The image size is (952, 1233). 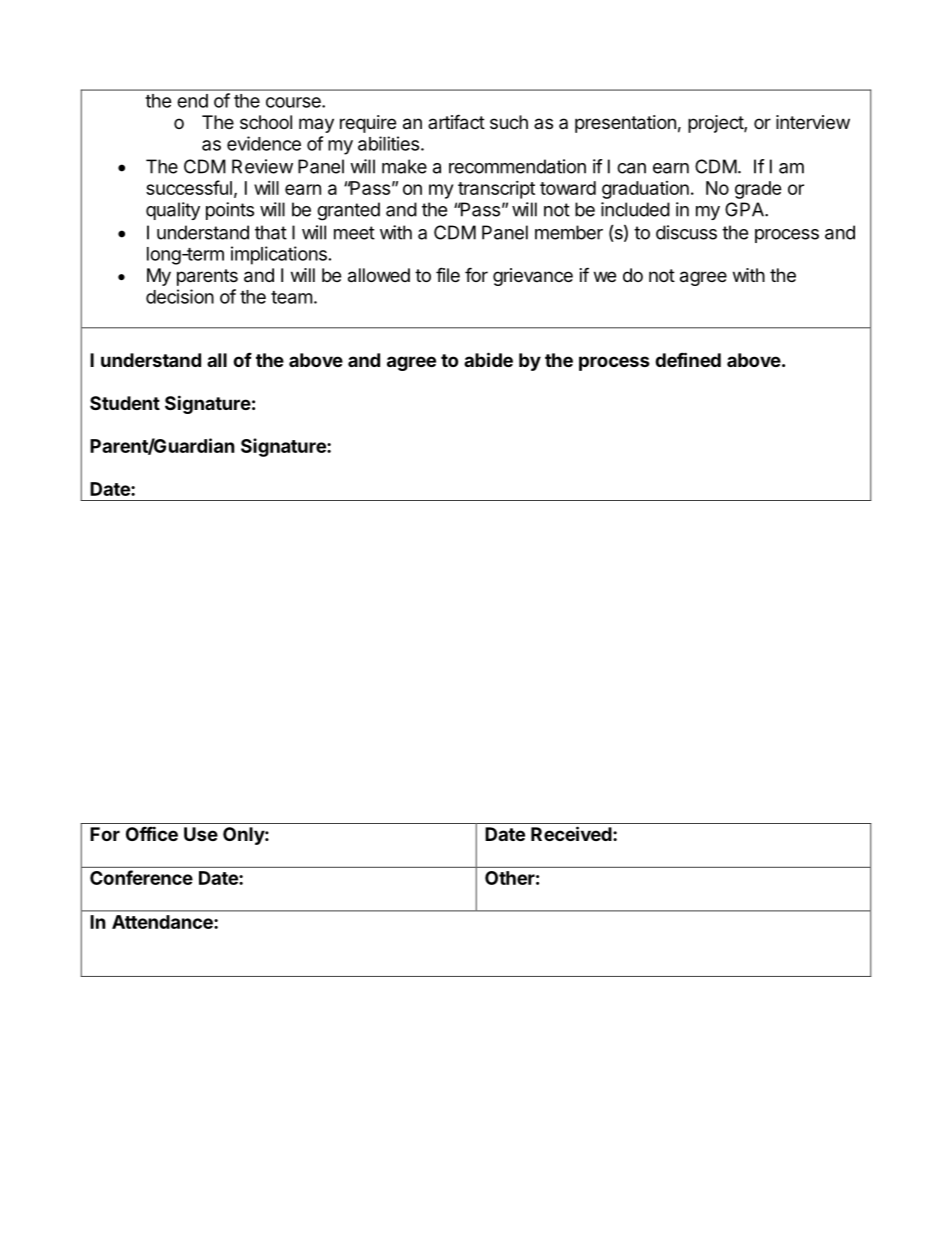 What do you see at coordinates (456, 122) in the document?
I see `artifact` at bounding box center [456, 122].
